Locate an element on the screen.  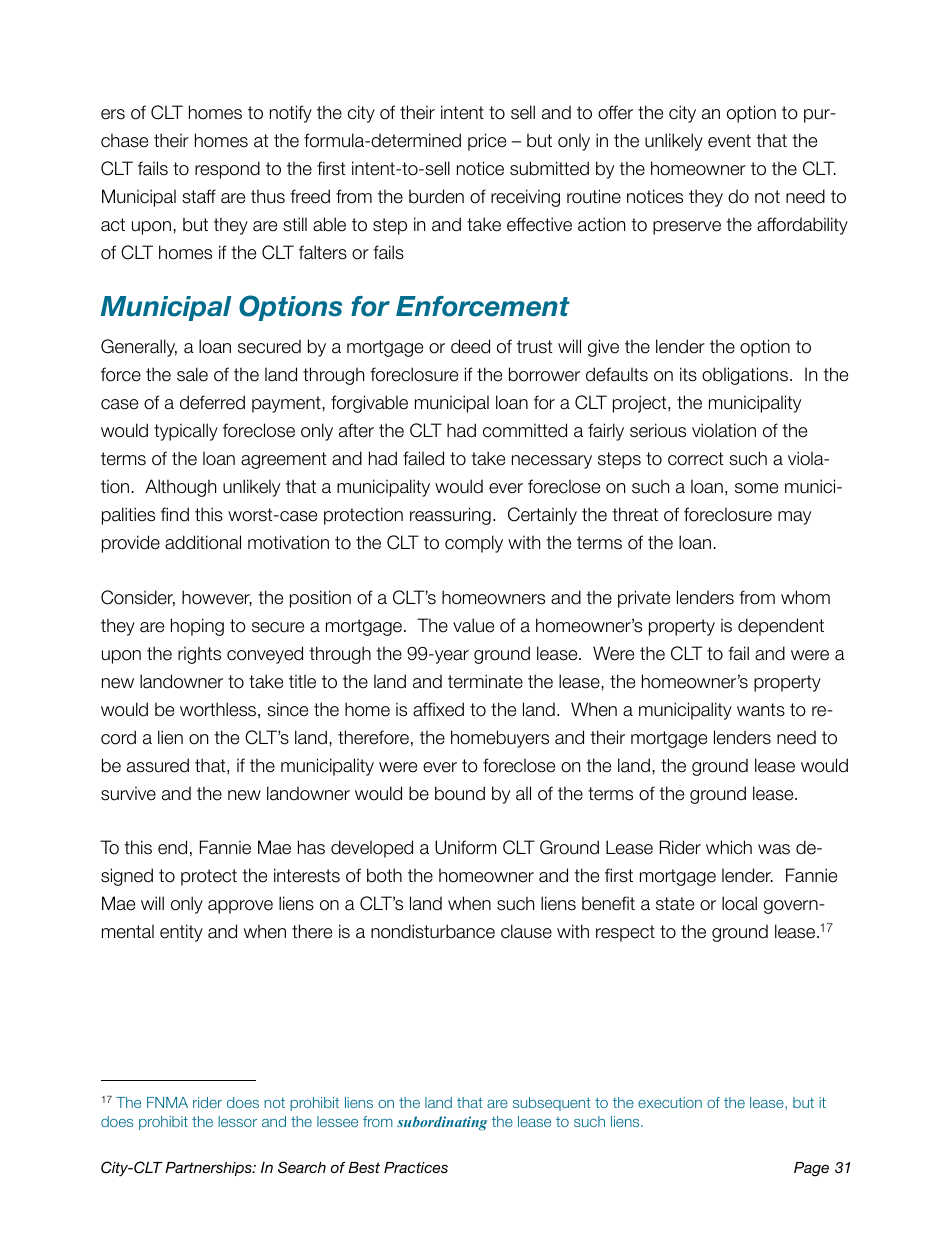
lessor is located at coordinates (237, 1121).
